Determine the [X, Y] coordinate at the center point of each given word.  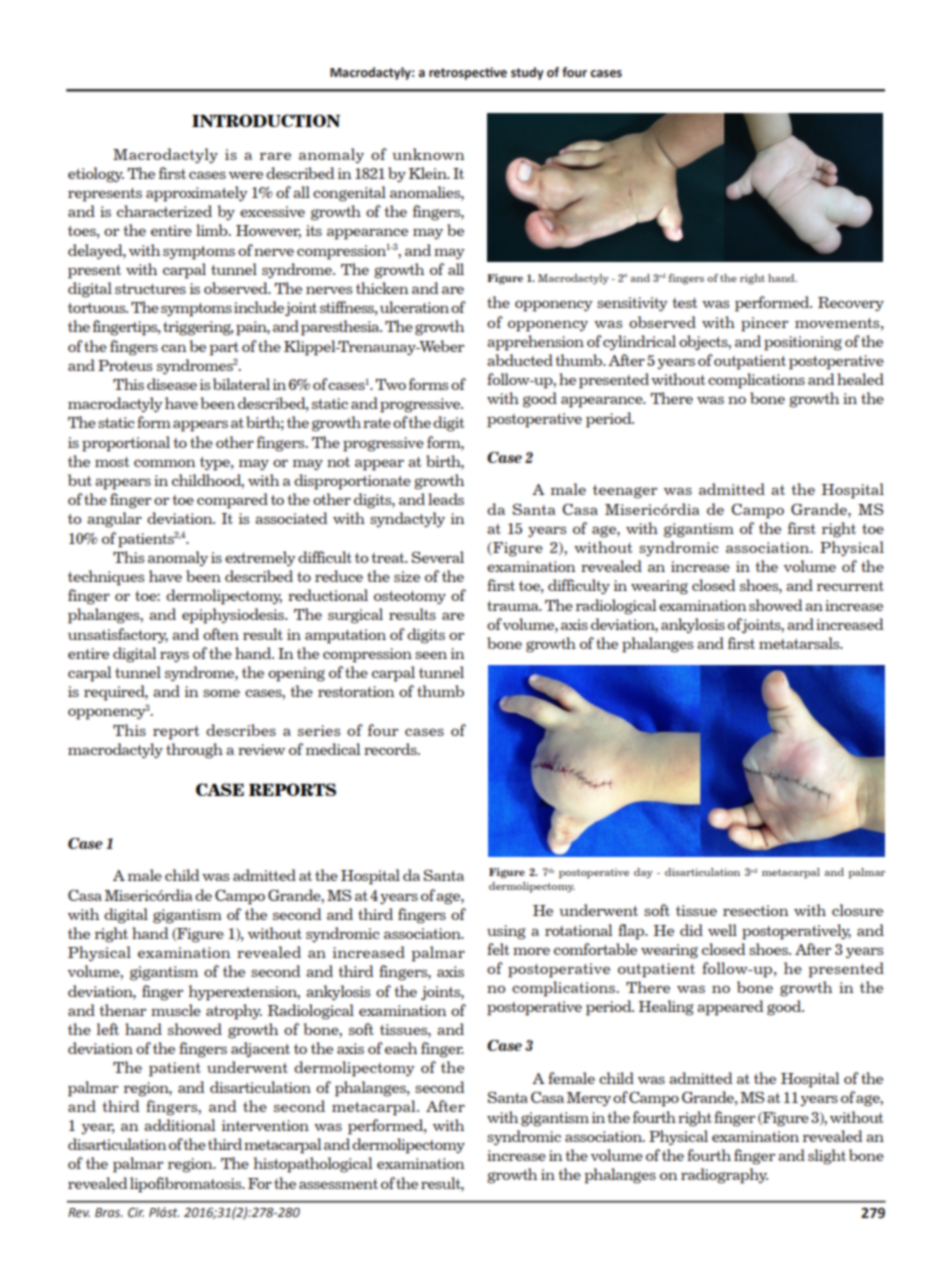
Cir [136, 1212]
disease [172, 384]
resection [755, 910]
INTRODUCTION [266, 120]
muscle [176, 1010]
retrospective [468, 73]
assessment [338, 1184]
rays [174, 656]
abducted [520, 360]
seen [431, 655]
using [506, 932]
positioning [803, 343]
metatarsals [800, 643]
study [527, 73]
